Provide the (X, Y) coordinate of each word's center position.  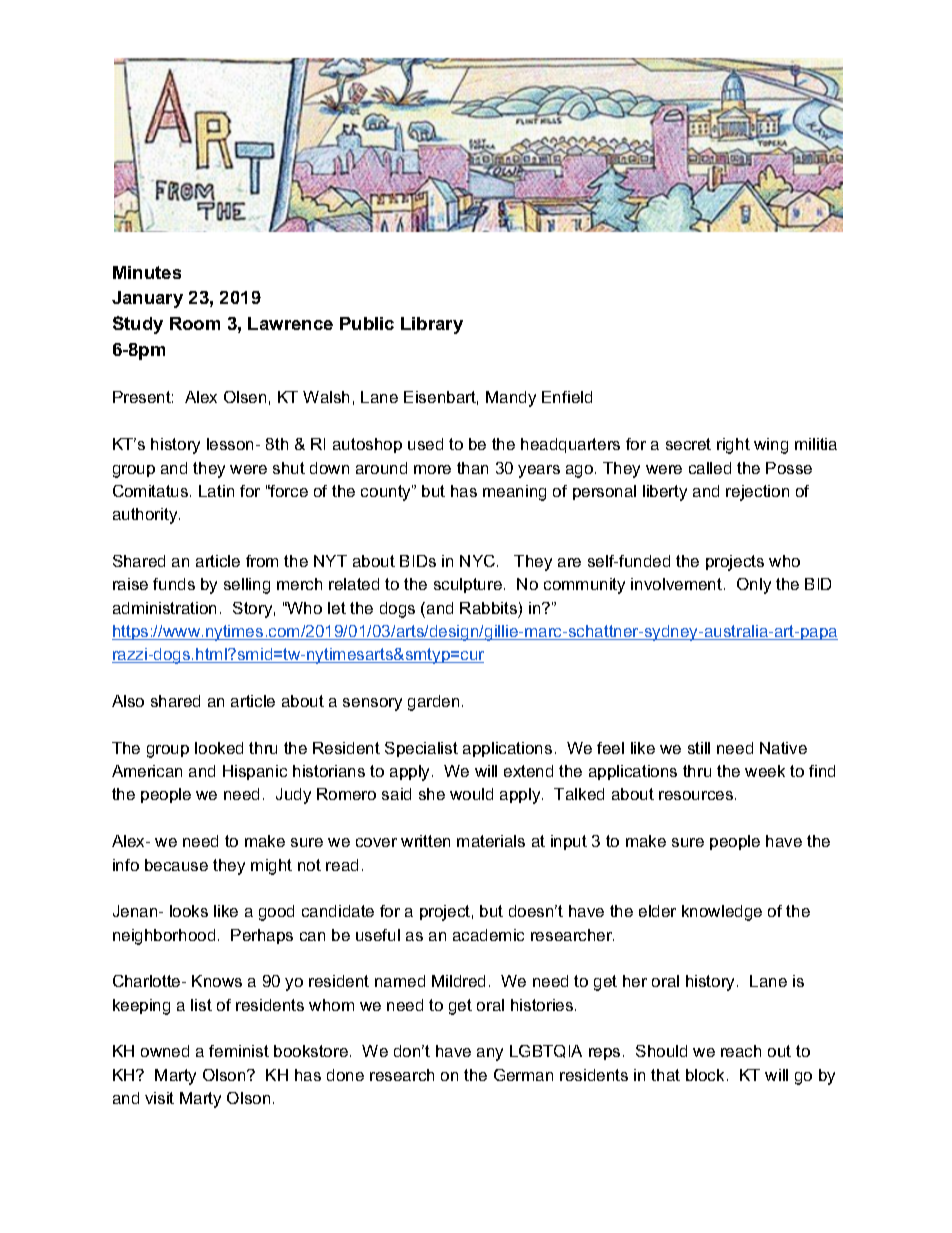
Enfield (567, 397)
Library (432, 325)
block (705, 1075)
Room (195, 323)
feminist (239, 1051)
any (490, 1054)
